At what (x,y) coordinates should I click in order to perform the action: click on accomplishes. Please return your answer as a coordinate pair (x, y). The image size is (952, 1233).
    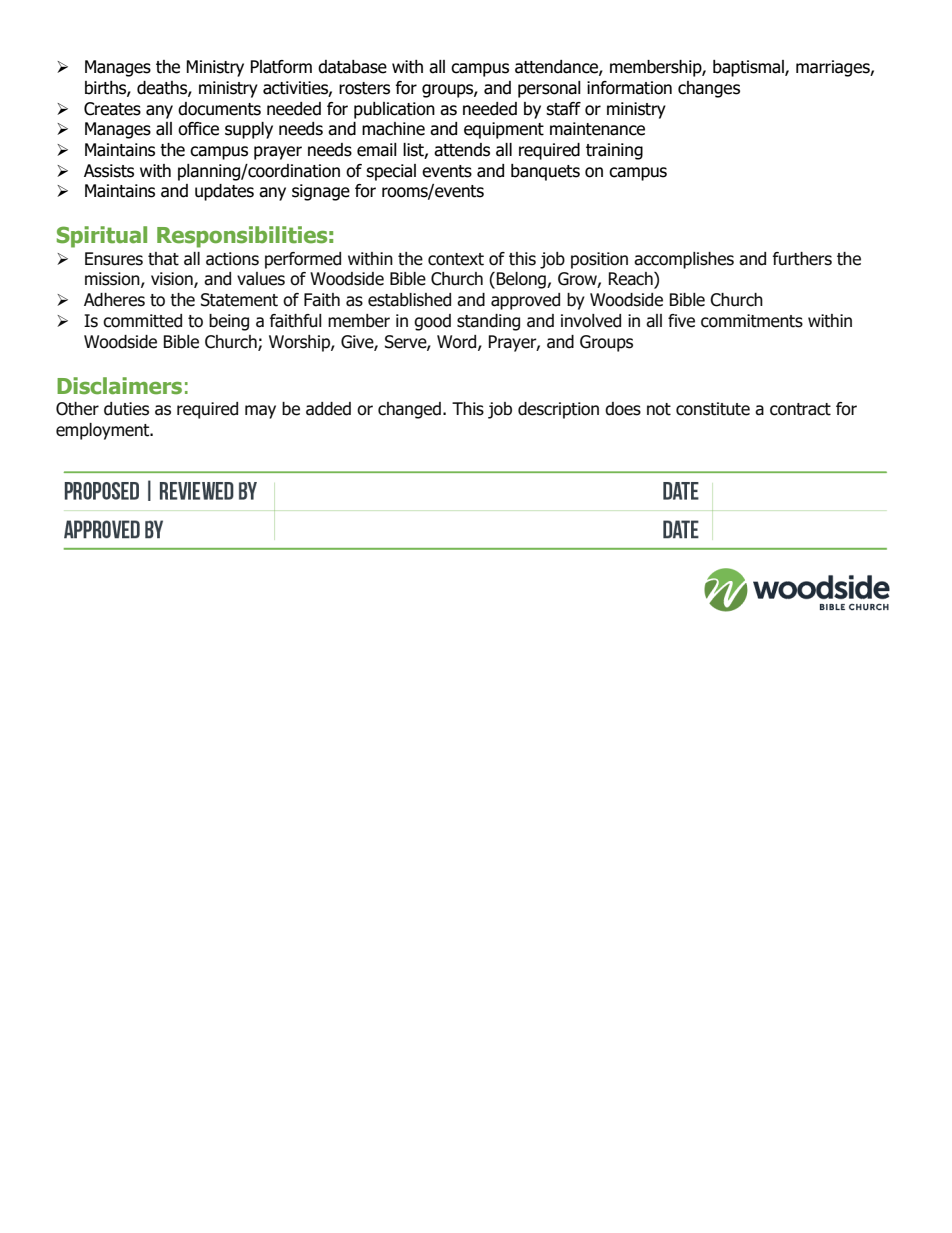
    Looking at the image, I should click on (684, 260).
